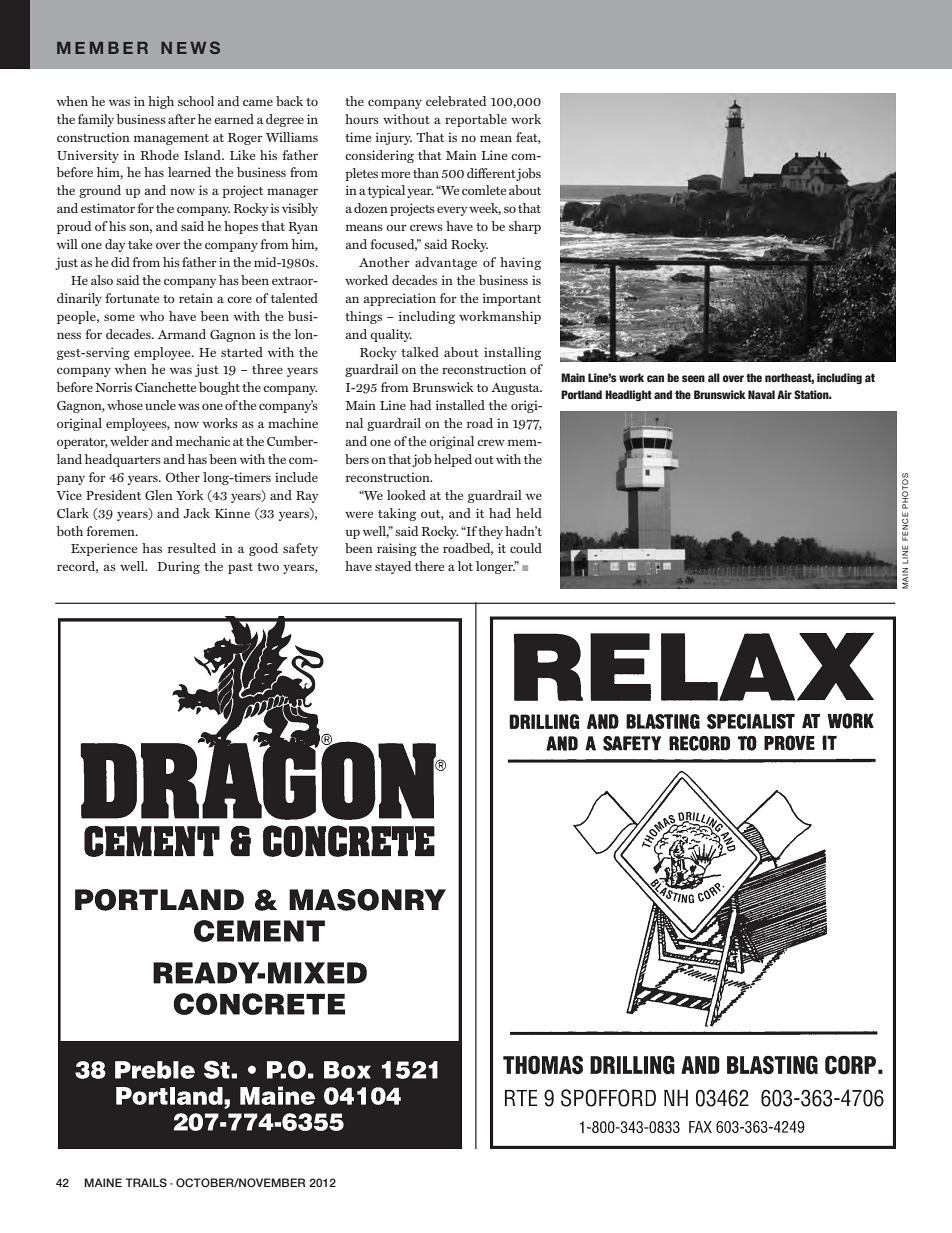 The height and width of the image is (1233, 952). What do you see at coordinates (429, 566) in the image?
I see `there` at bounding box center [429, 566].
